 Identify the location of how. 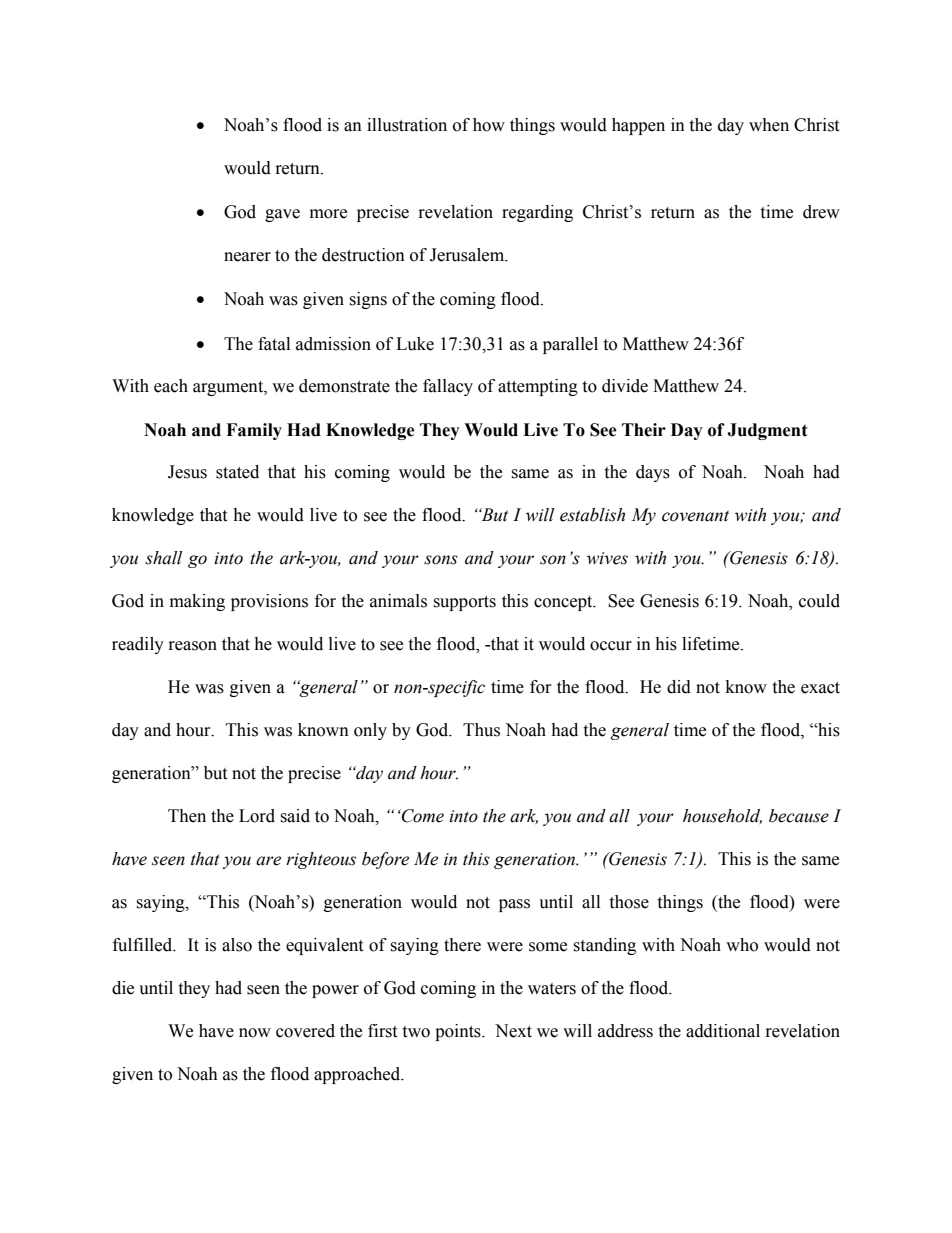
(489, 125).
